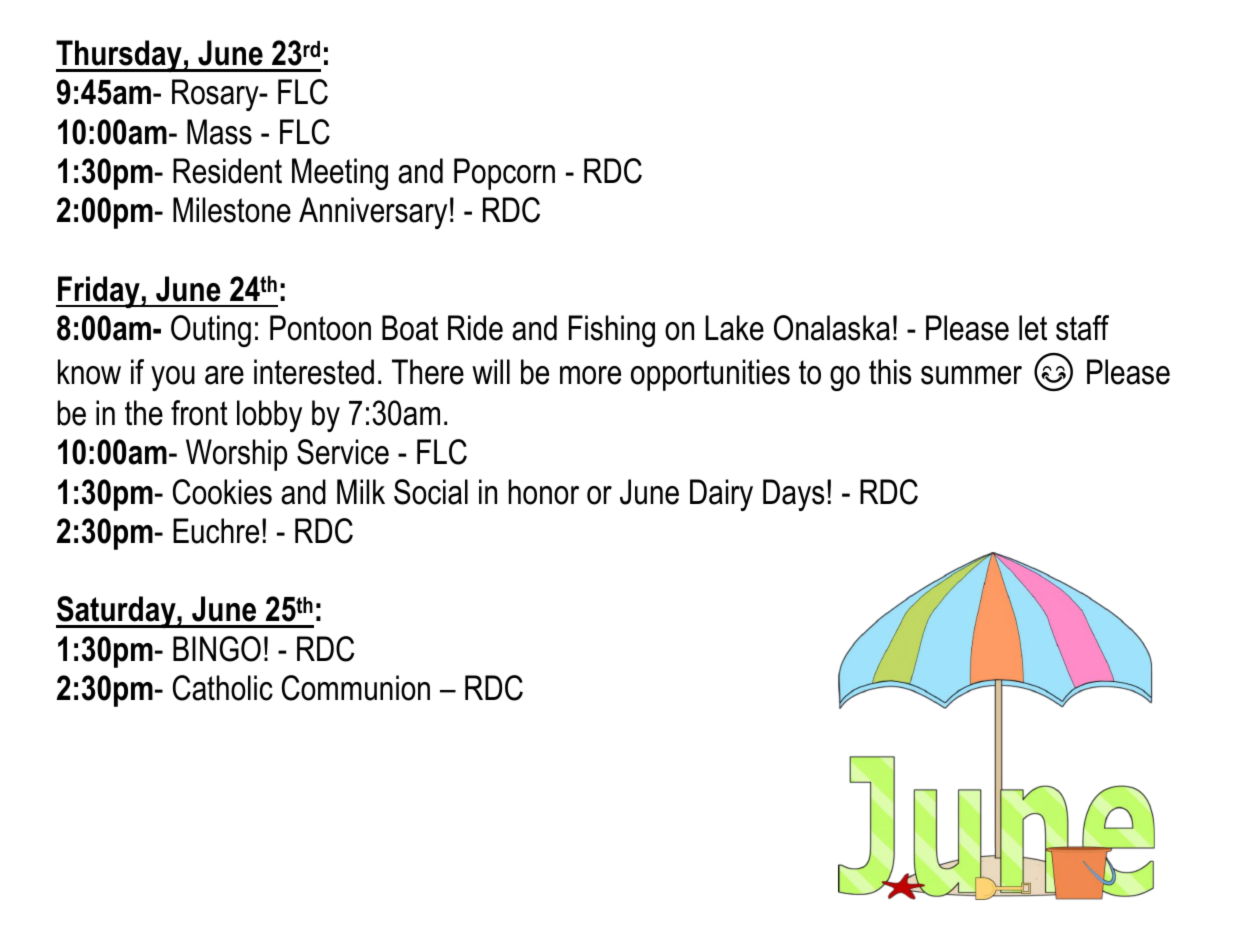 The width and height of the screenshot is (1233, 952). I want to click on let, so click(1033, 328).
